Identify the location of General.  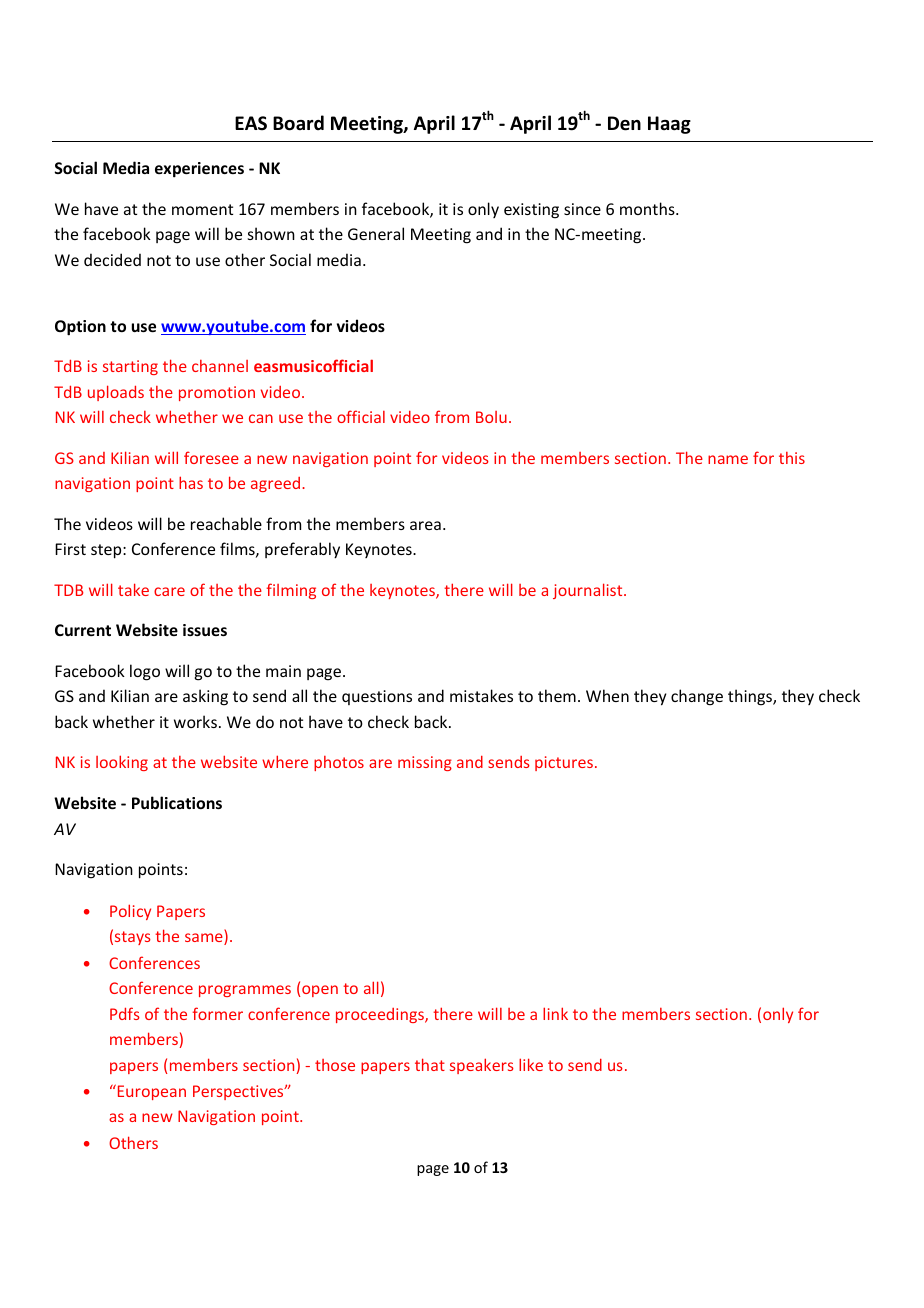
(376, 233).
